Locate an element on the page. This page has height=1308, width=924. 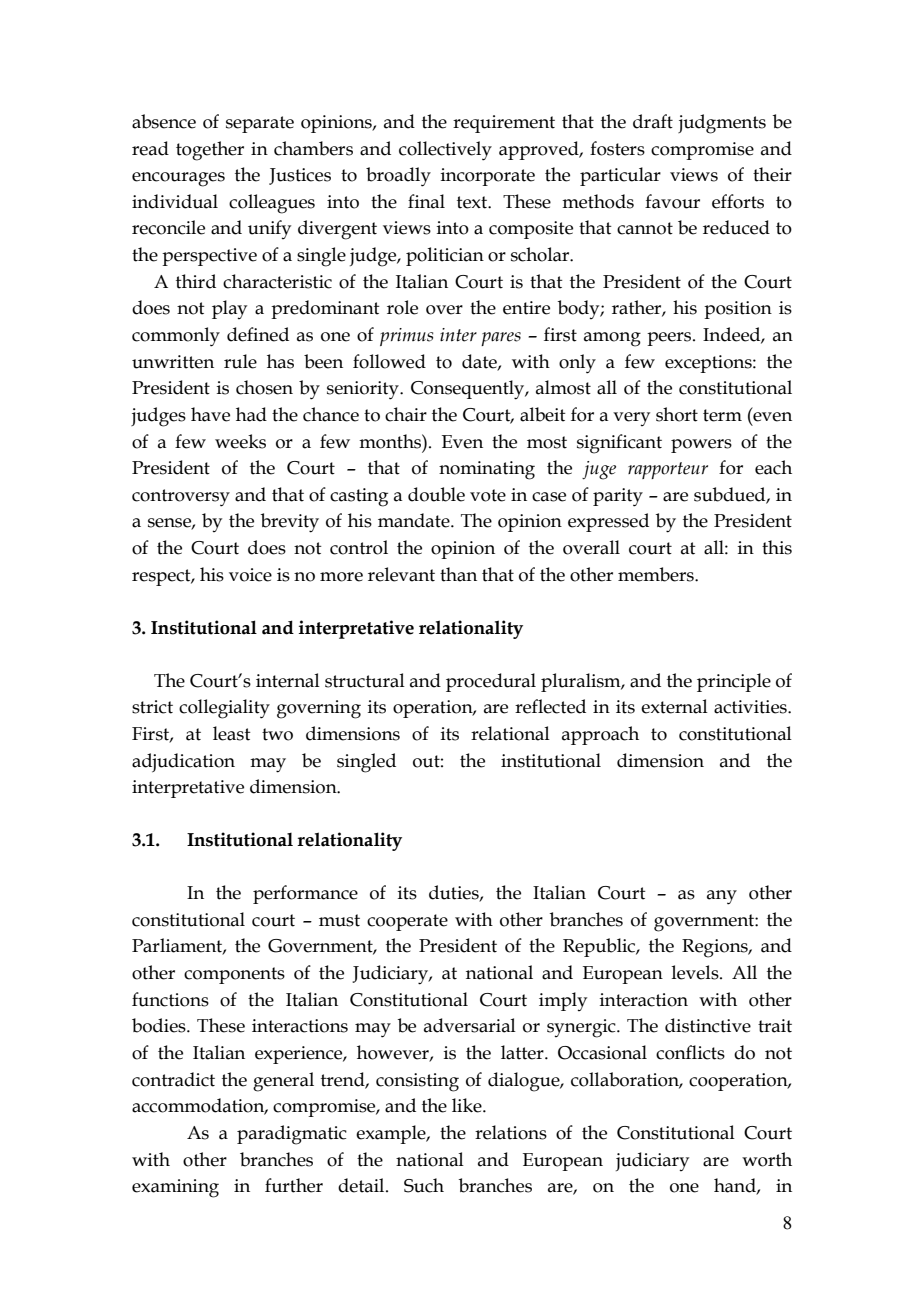
have is located at coordinates (210, 414).
